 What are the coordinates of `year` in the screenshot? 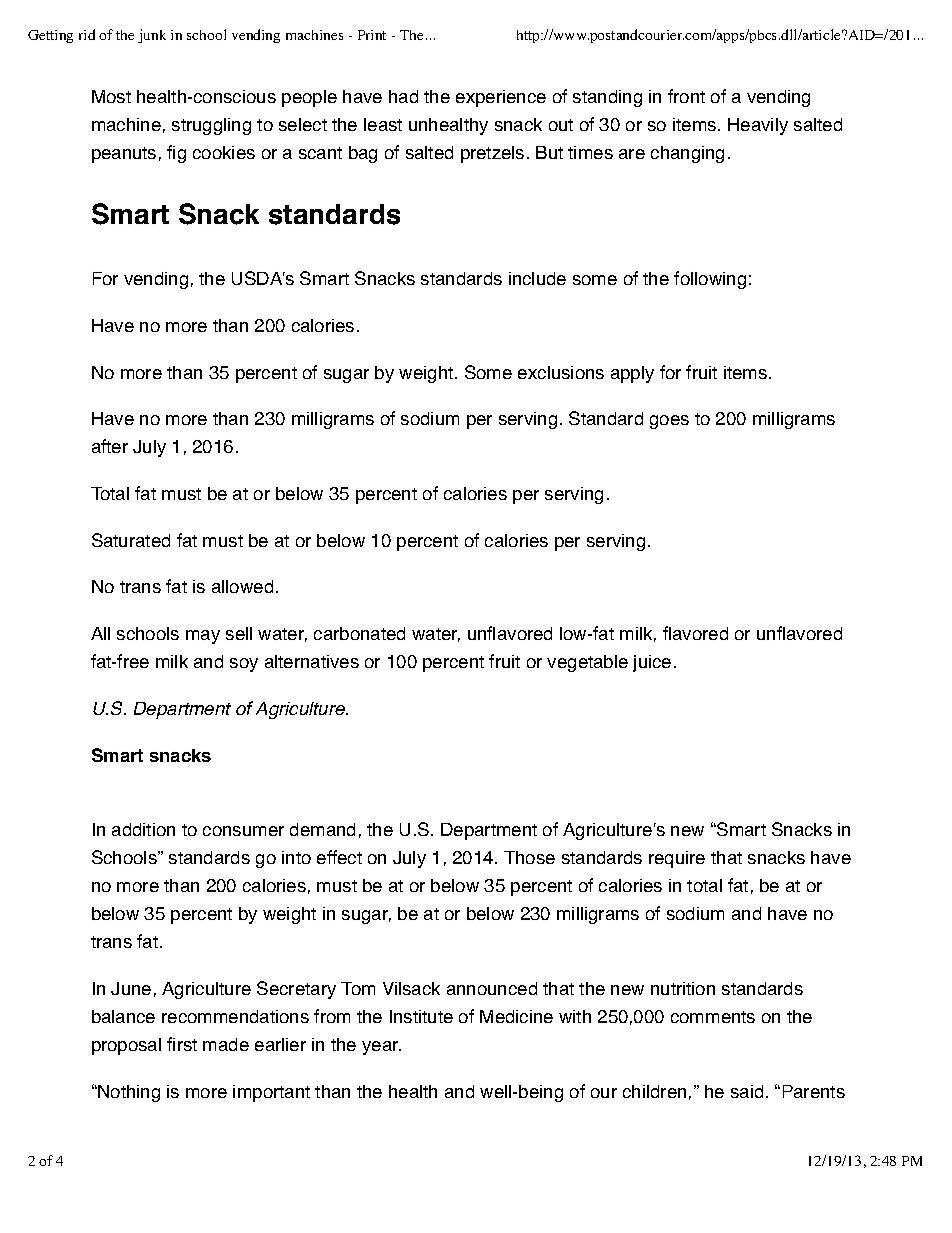 It's located at (381, 1048).
